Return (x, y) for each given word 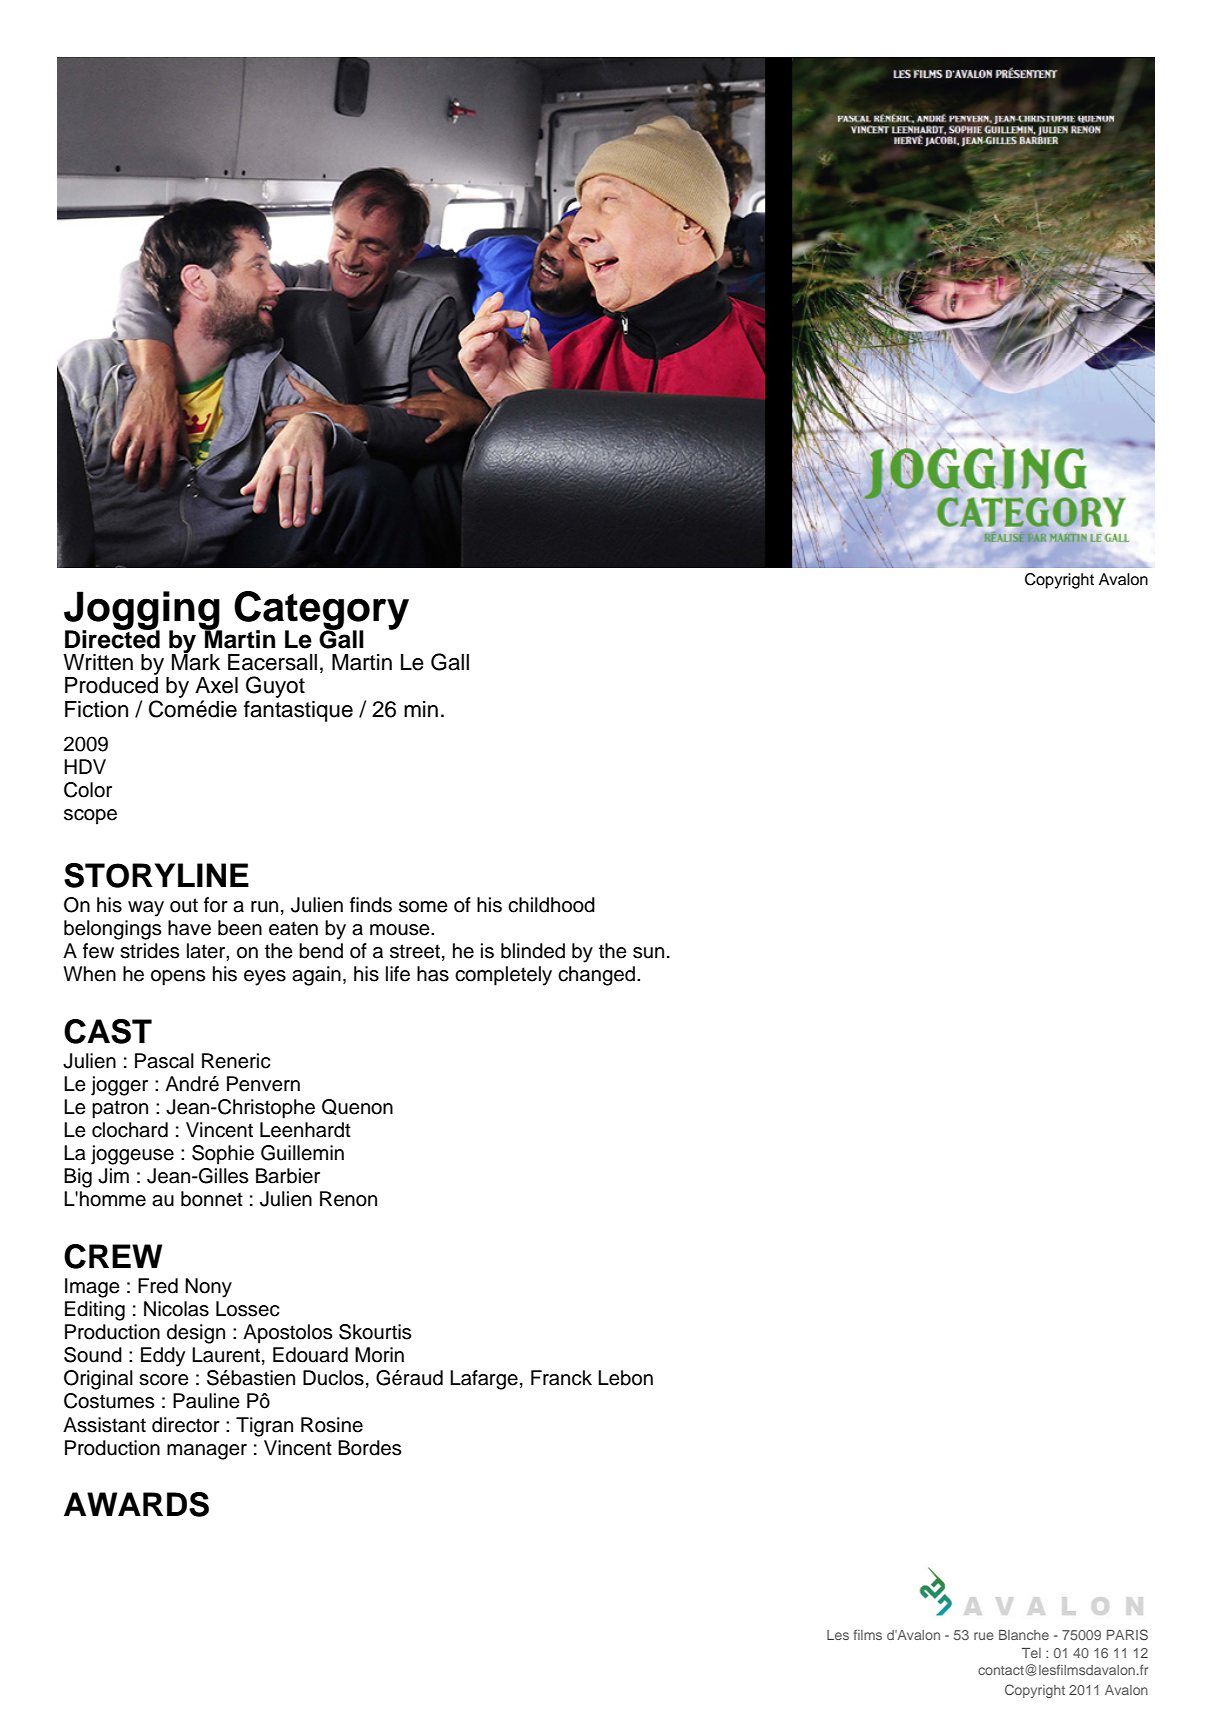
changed (596, 976)
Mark (196, 661)
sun (648, 953)
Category (321, 611)
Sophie (223, 1155)
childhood (551, 905)
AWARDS (136, 1504)
